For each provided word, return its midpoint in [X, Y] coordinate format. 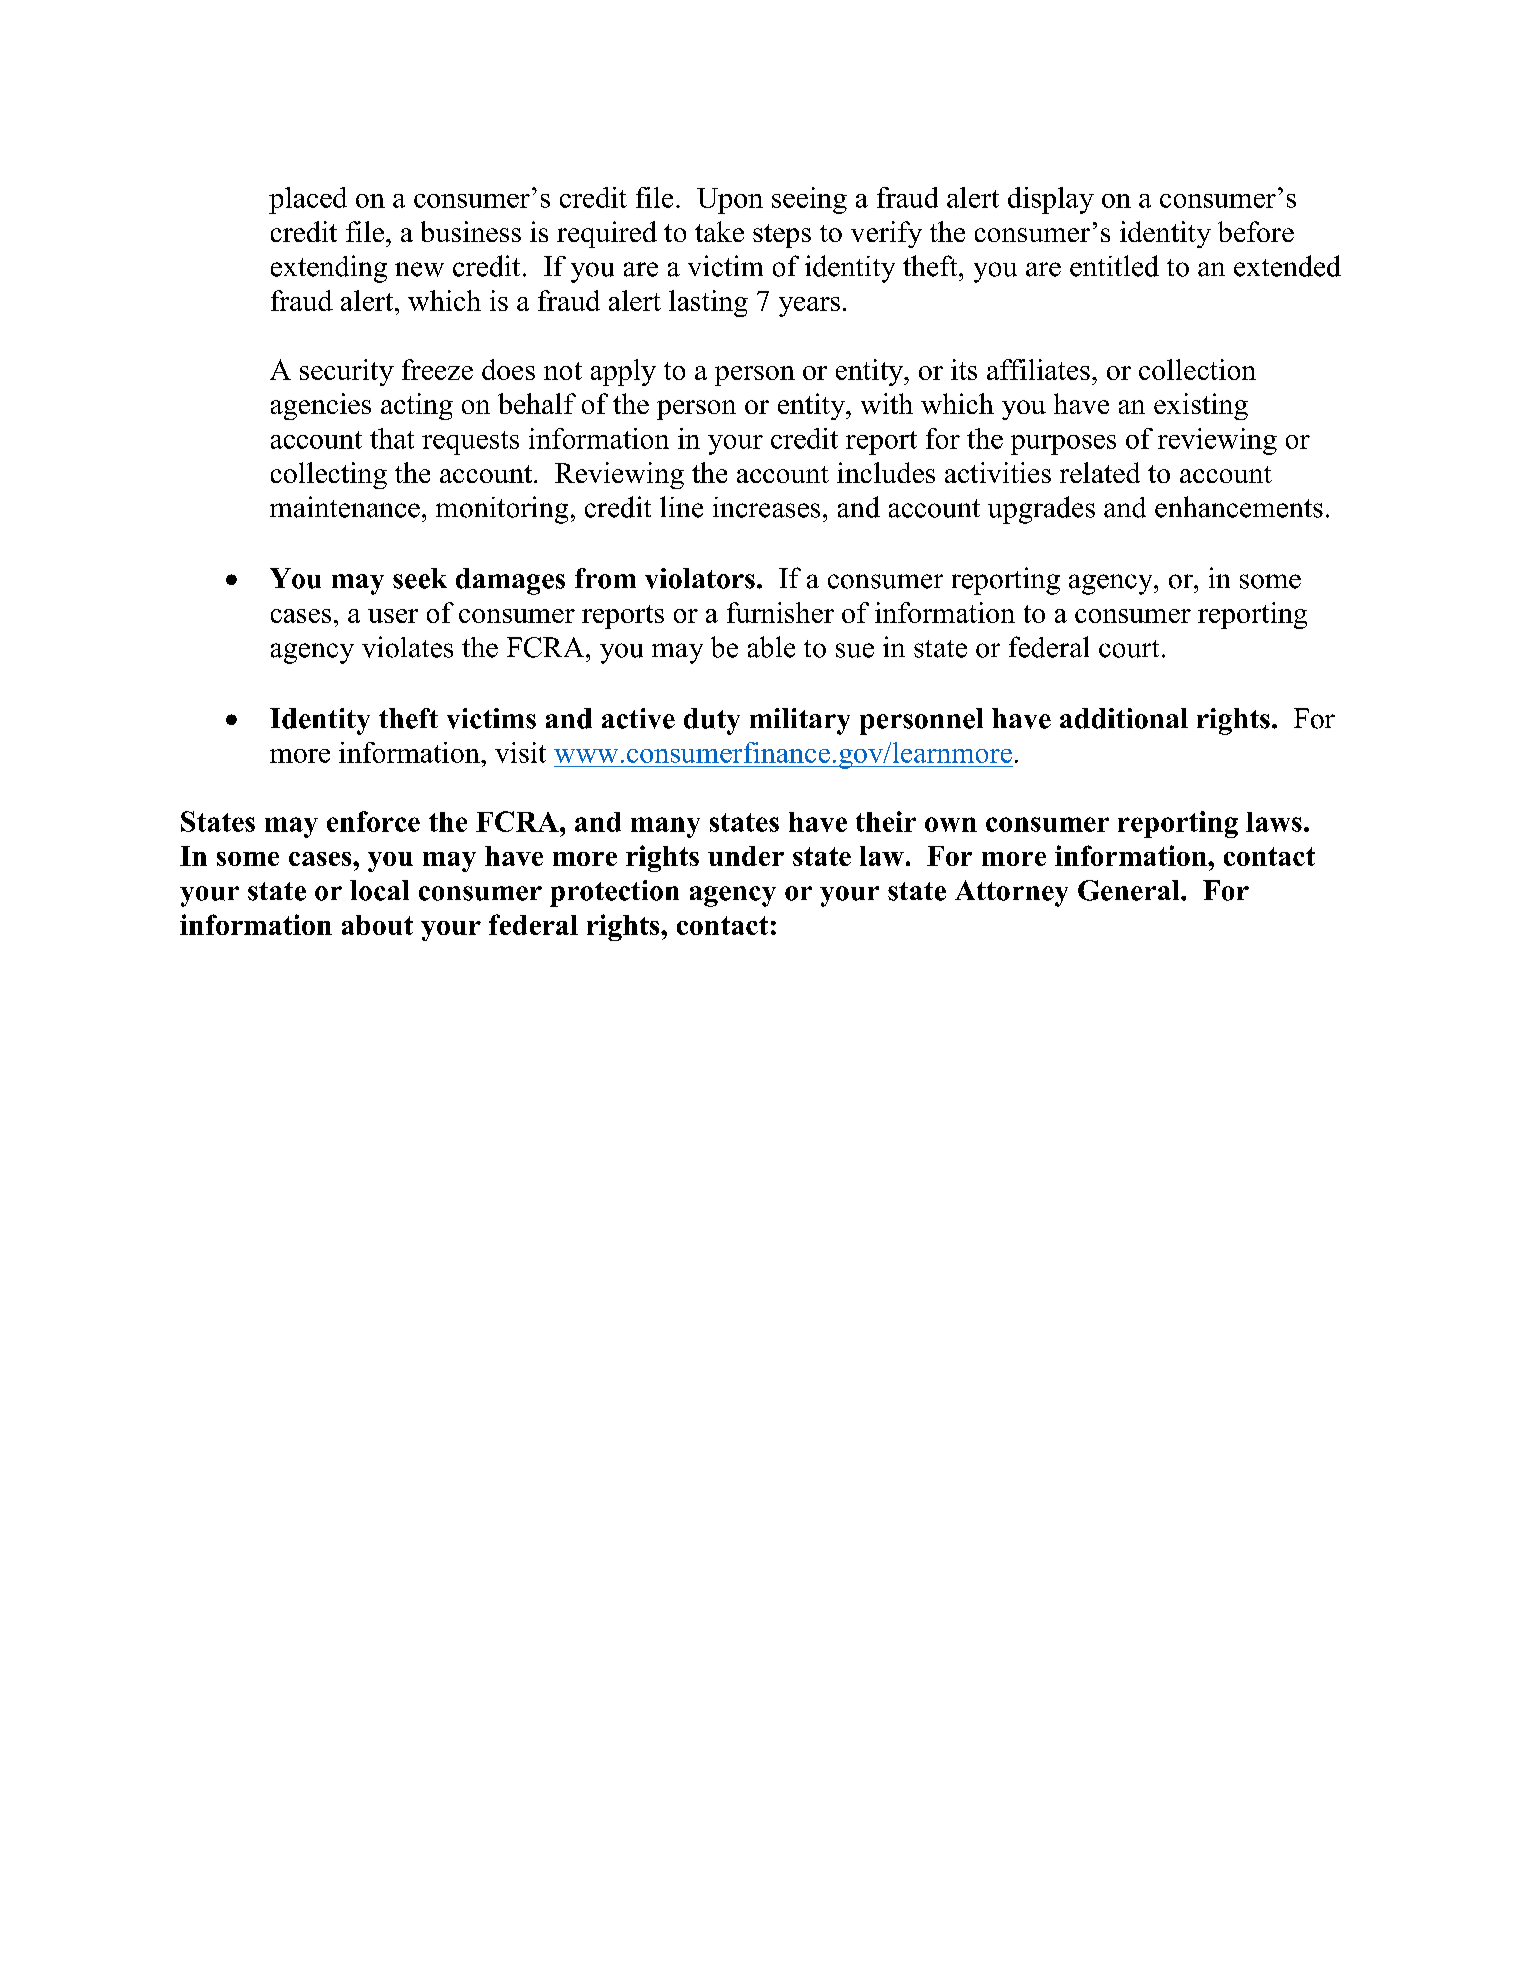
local [379, 890]
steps [782, 236]
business [471, 231]
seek [420, 578]
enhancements [1239, 507]
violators [700, 578]
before [1256, 231]
